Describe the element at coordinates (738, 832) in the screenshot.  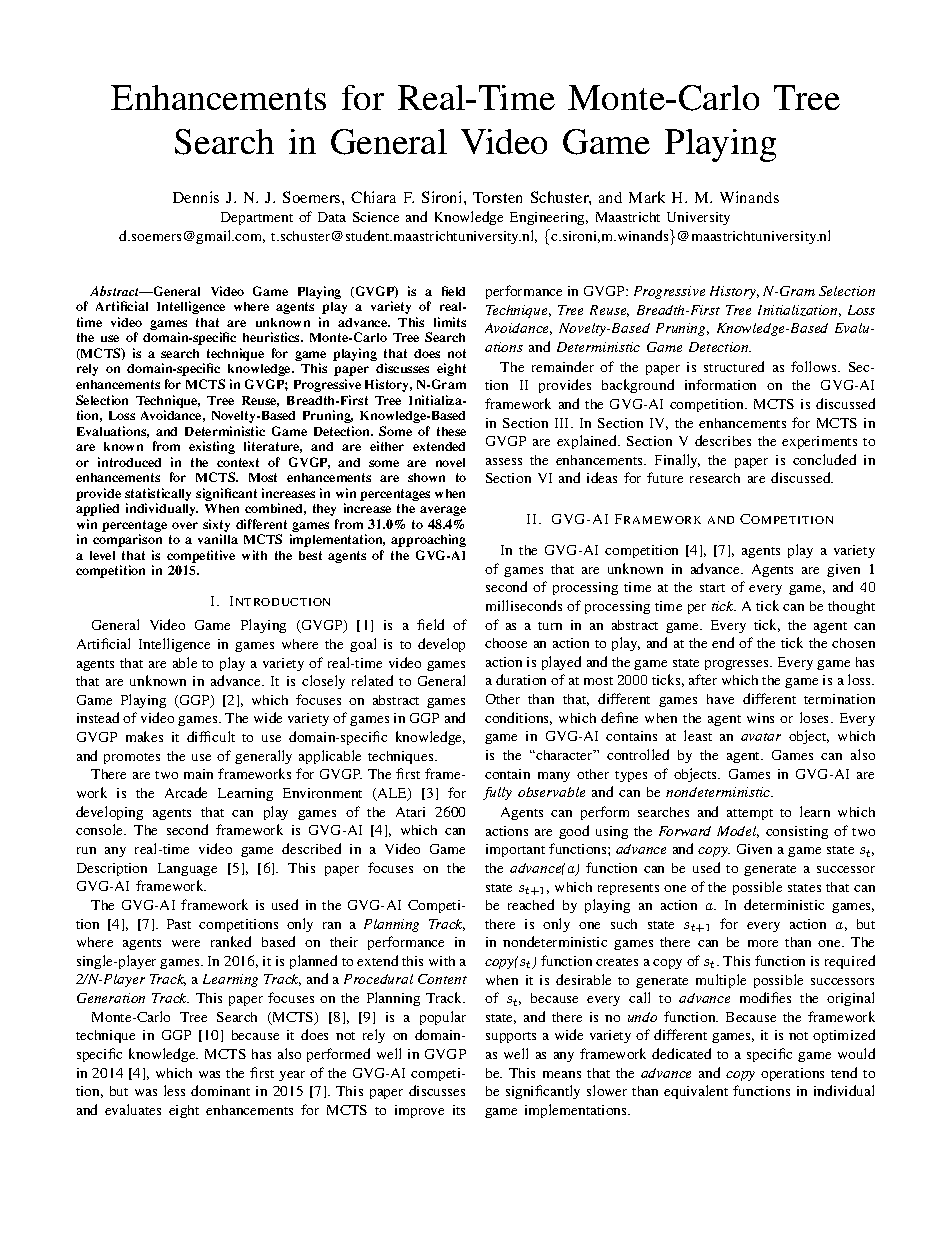
I see `Model` at that location.
